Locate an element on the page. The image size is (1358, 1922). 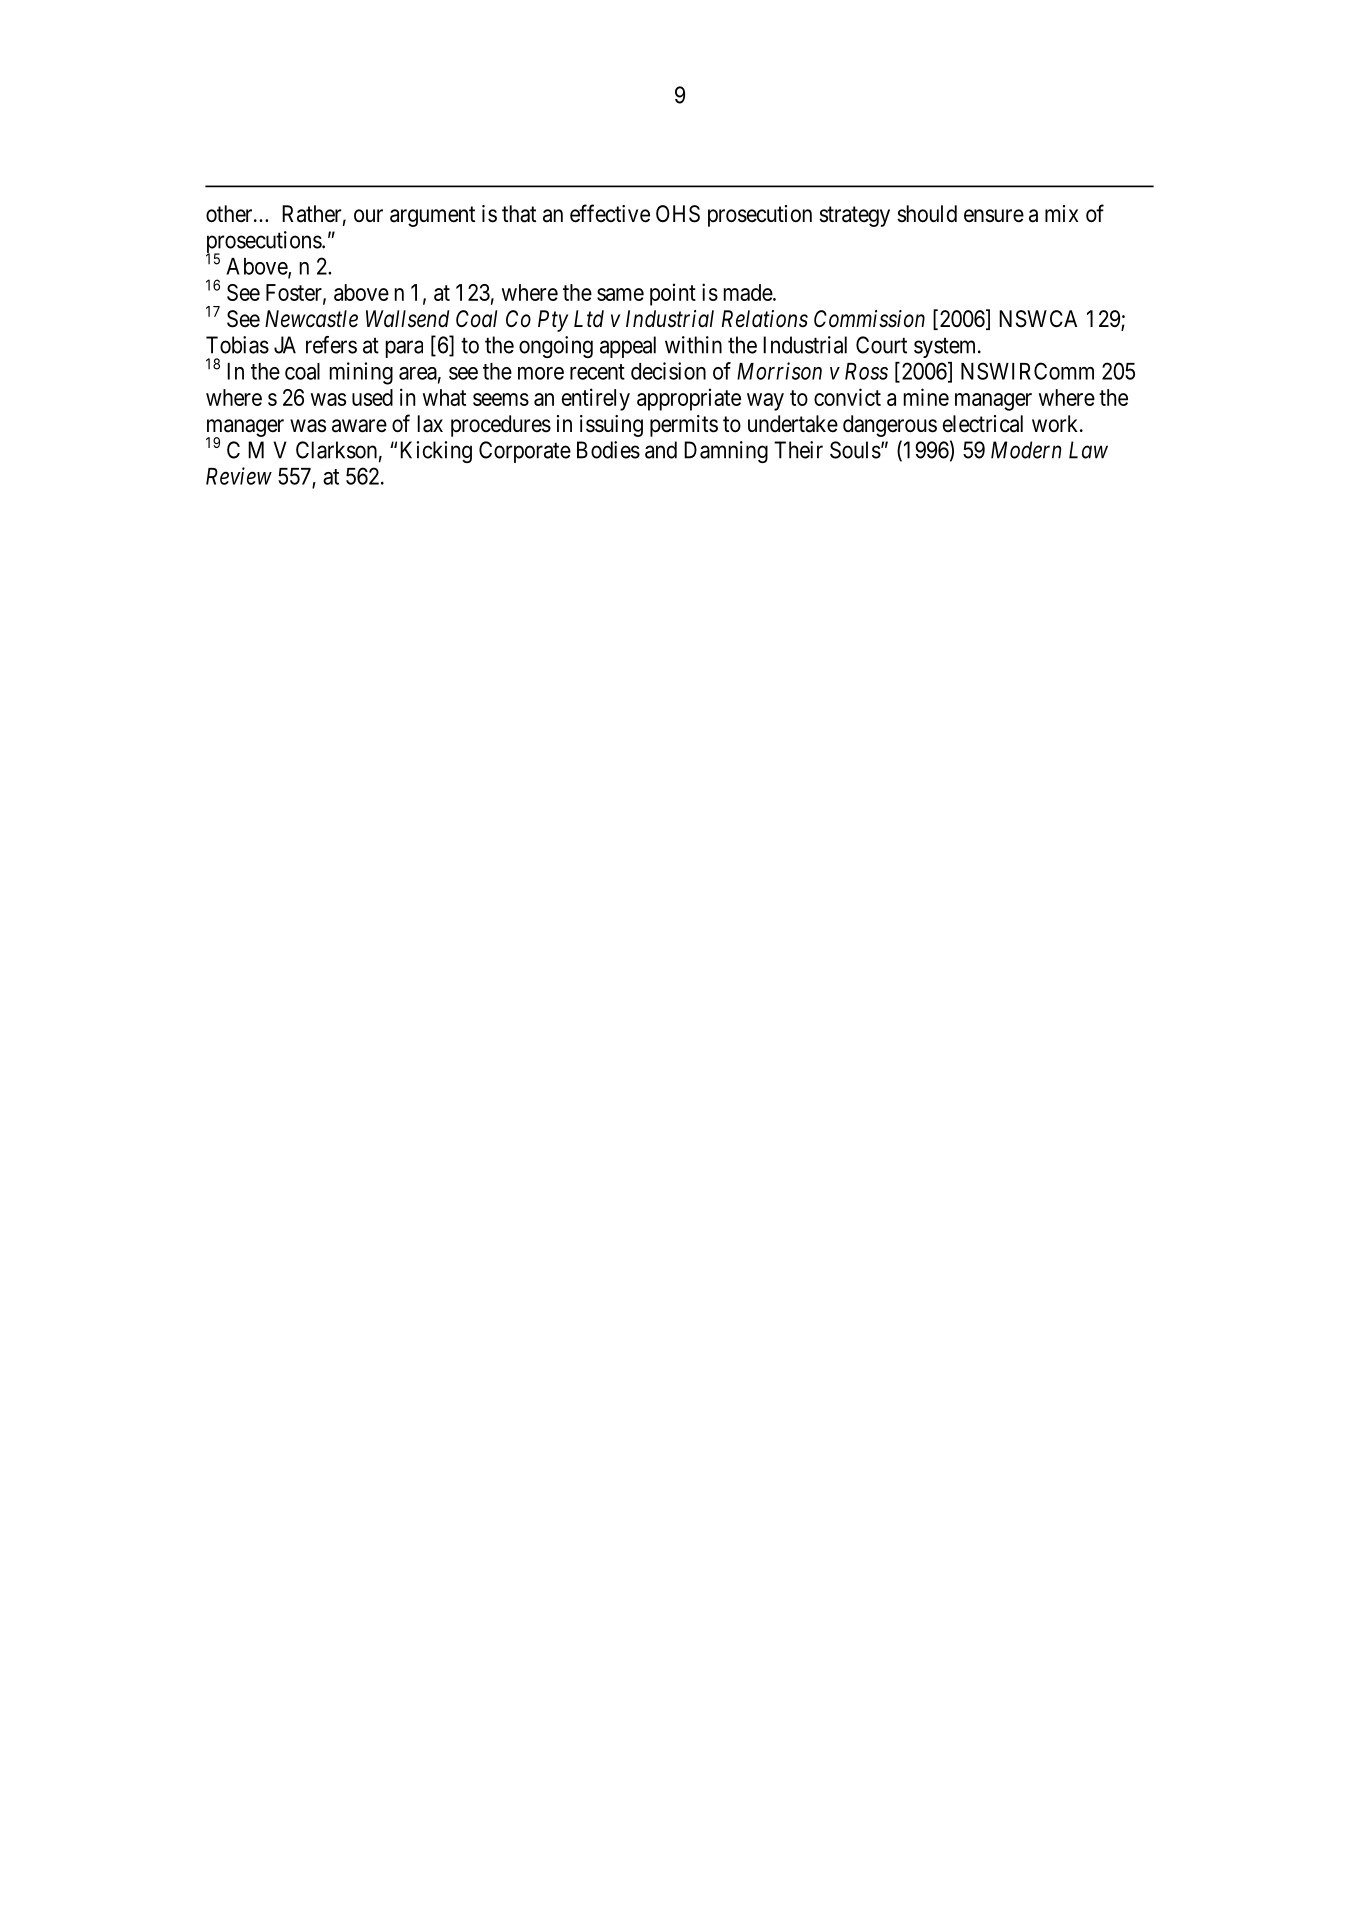
aware is located at coordinates (359, 426).
